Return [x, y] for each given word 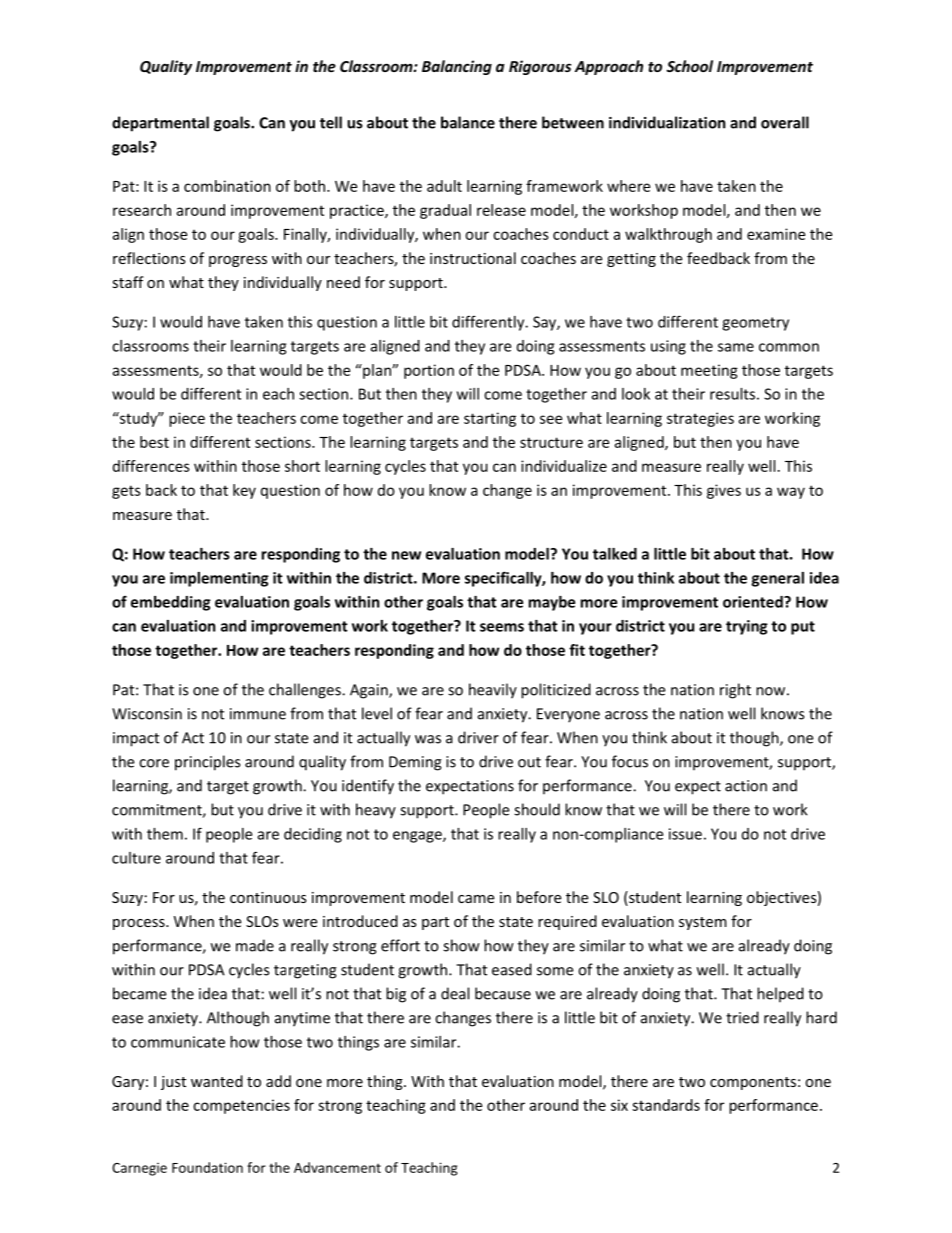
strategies [700, 419]
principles [207, 763]
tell [331, 122]
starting [490, 419]
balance [468, 122]
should [537, 809]
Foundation [207, 1167]
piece [187, 419]
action [746, 786]
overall [785, 122]
